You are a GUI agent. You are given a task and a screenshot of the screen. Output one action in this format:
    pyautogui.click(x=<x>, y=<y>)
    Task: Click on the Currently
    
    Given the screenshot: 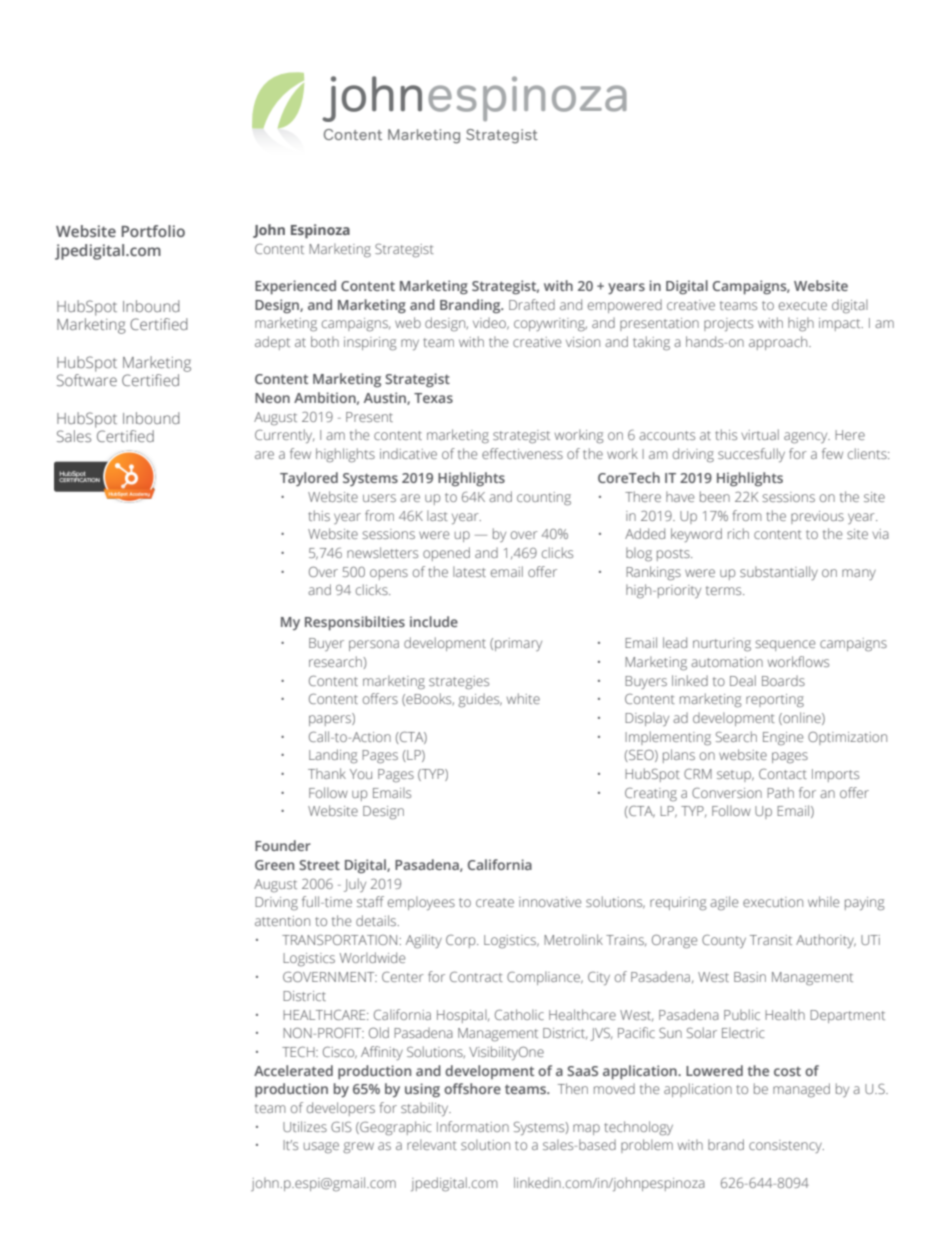 What is the action you would take?
    pyautogui.click(x=284, y=436)
